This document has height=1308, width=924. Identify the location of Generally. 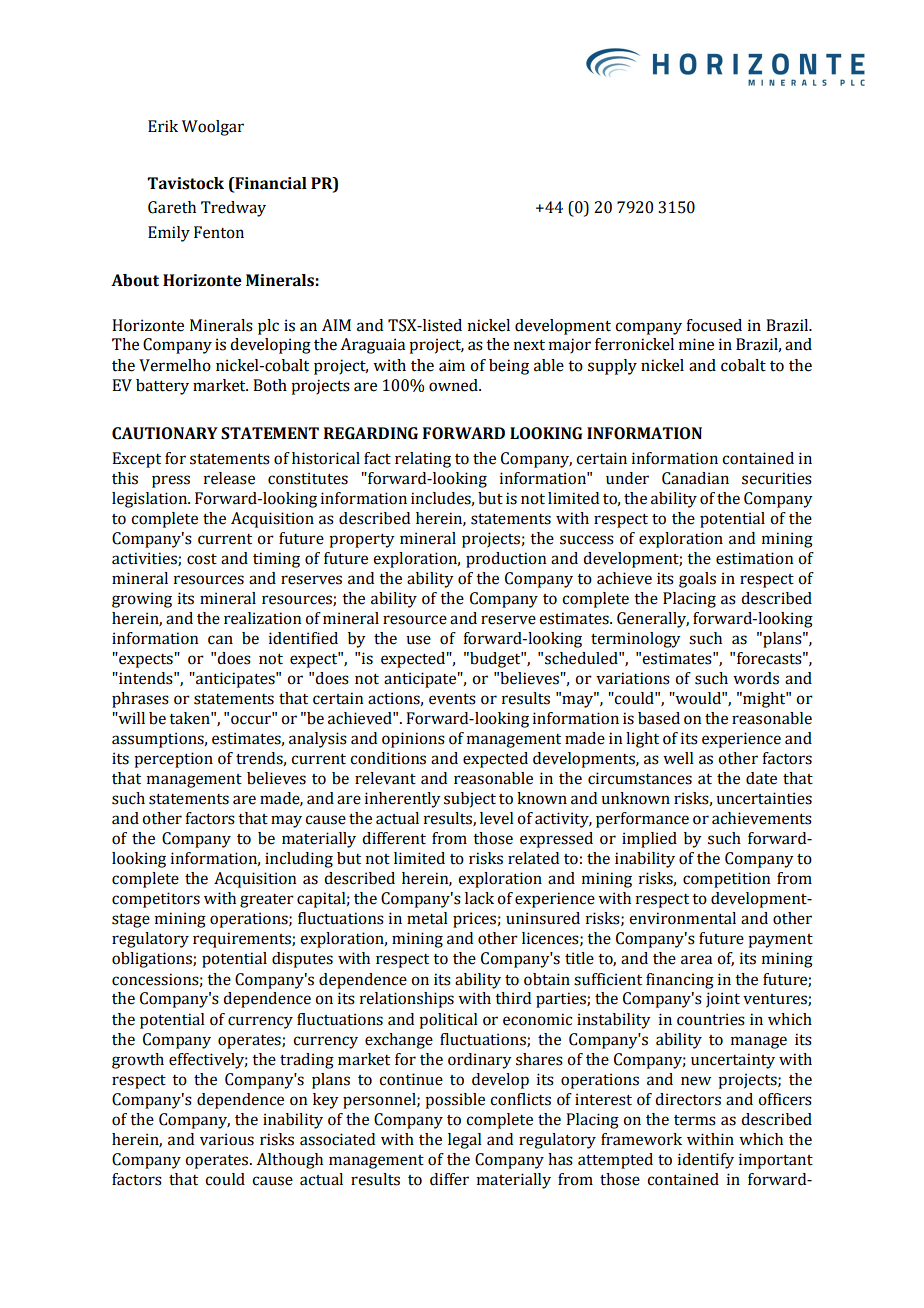
(653, 620).
